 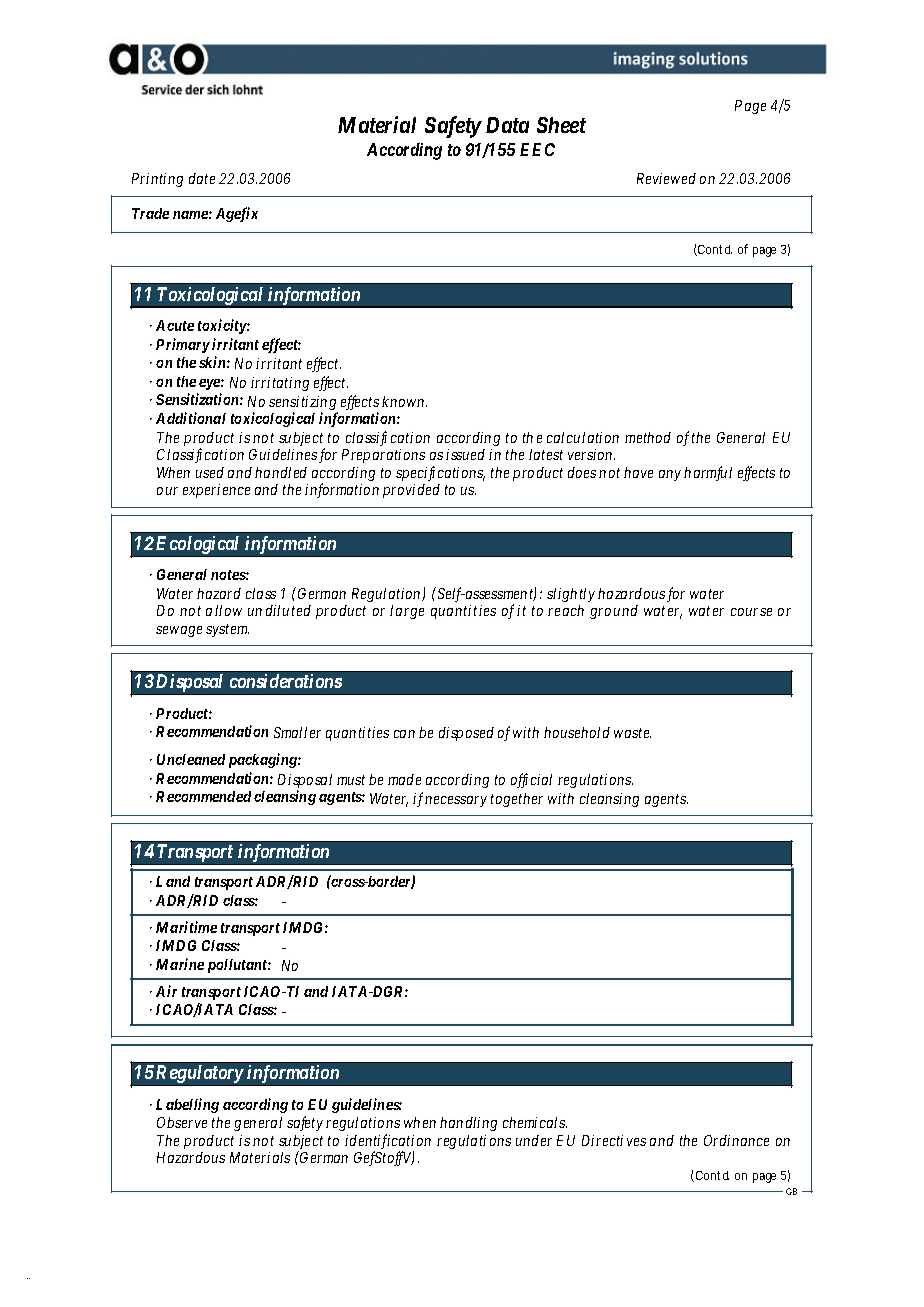 I want to click on necessary, so click(x=456, y=801).
